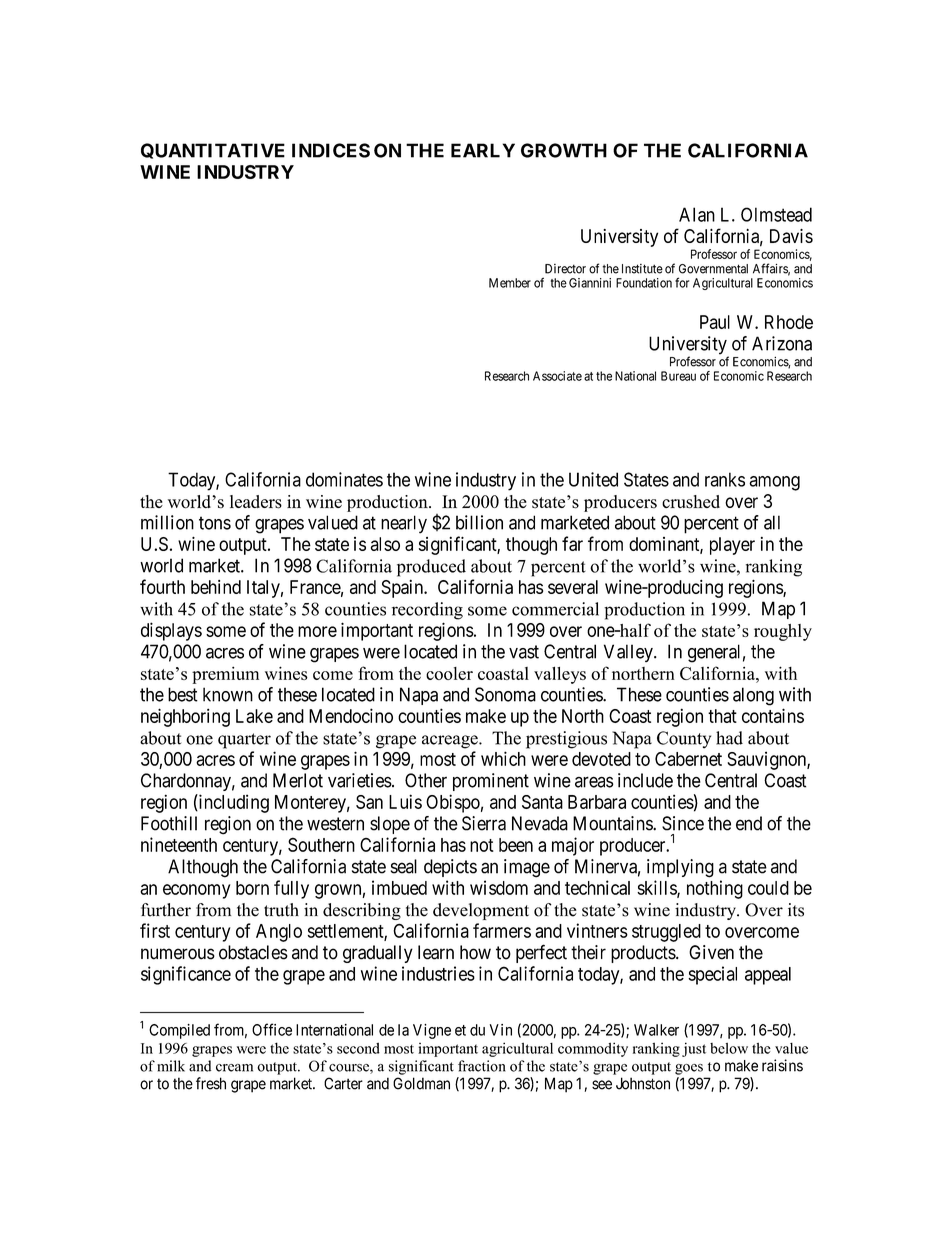 This screenshot has height=1233, width=952. Describe the element at coordinates (783, 632) in the screenshot. I see `roughly` at that location.
